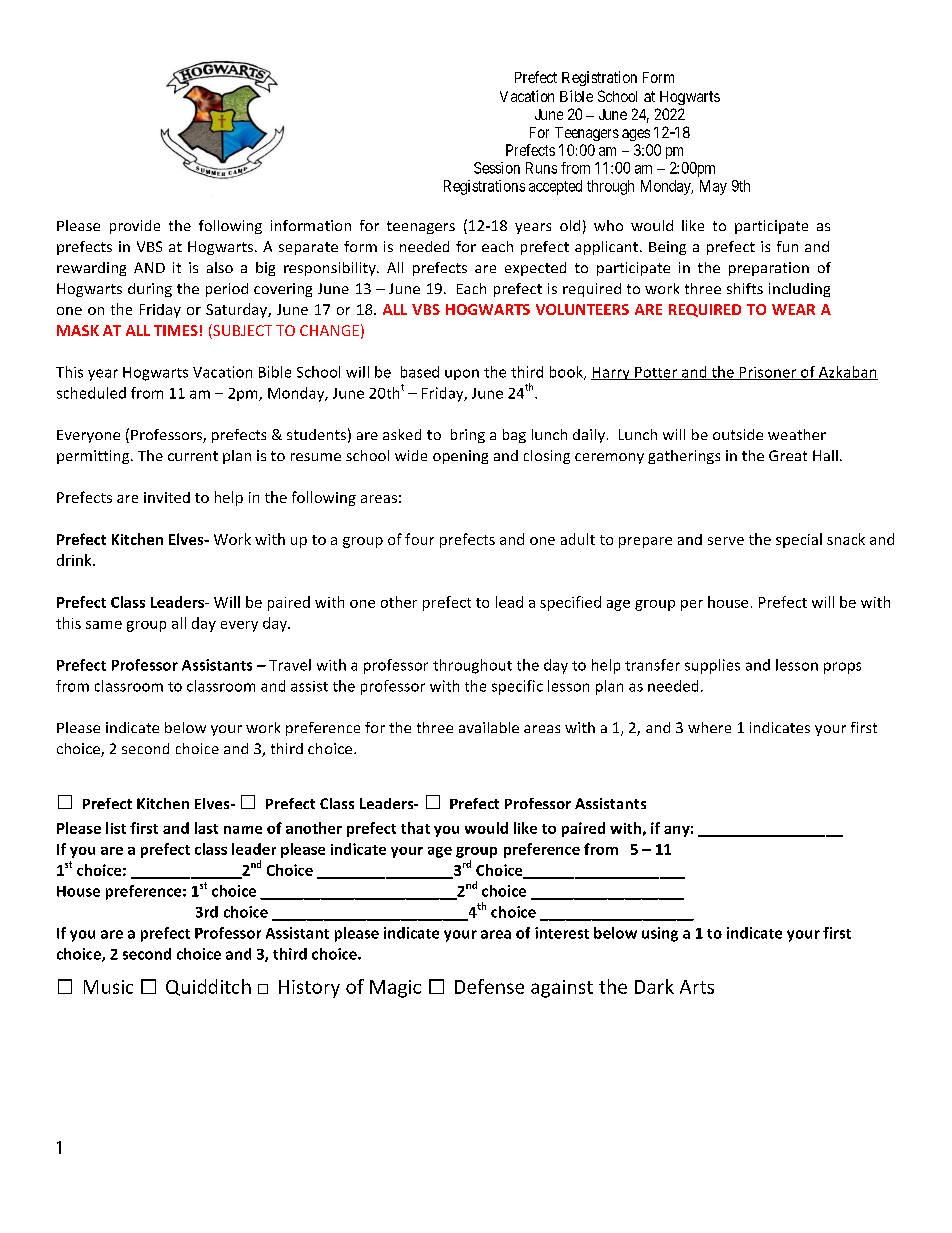 The width and height of the image is (952, 1233). What do you see at coordinates (75, 560) in the image?
I see `drink` at bounding box center [75, 560].
